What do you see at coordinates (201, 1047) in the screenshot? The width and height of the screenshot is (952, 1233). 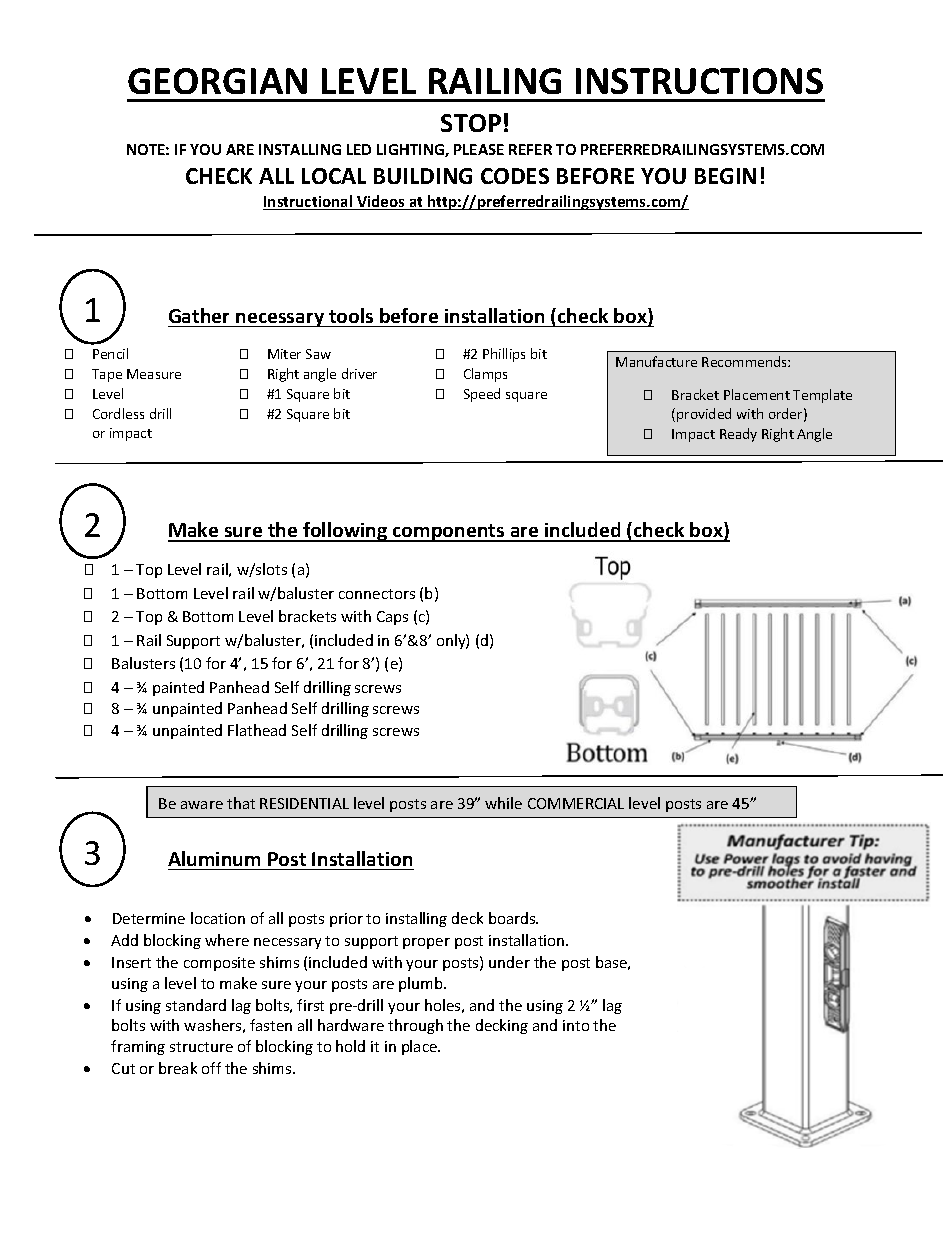 I see `structure` at bounding box center [201, 1047].
